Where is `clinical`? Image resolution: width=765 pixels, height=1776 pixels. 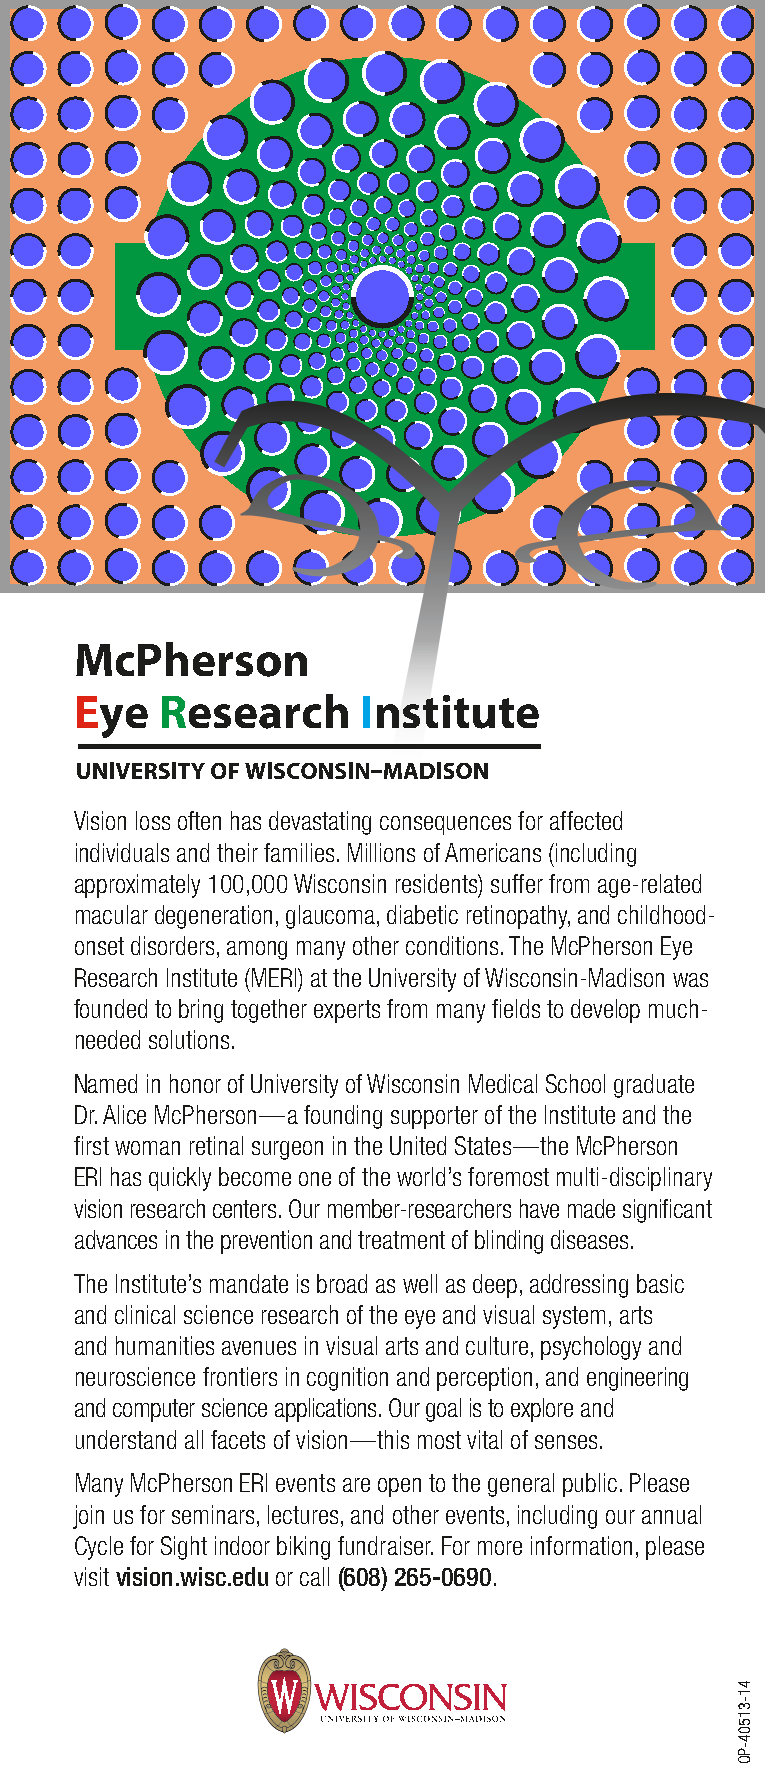
clinical is located at coordinates (145, 1314).
